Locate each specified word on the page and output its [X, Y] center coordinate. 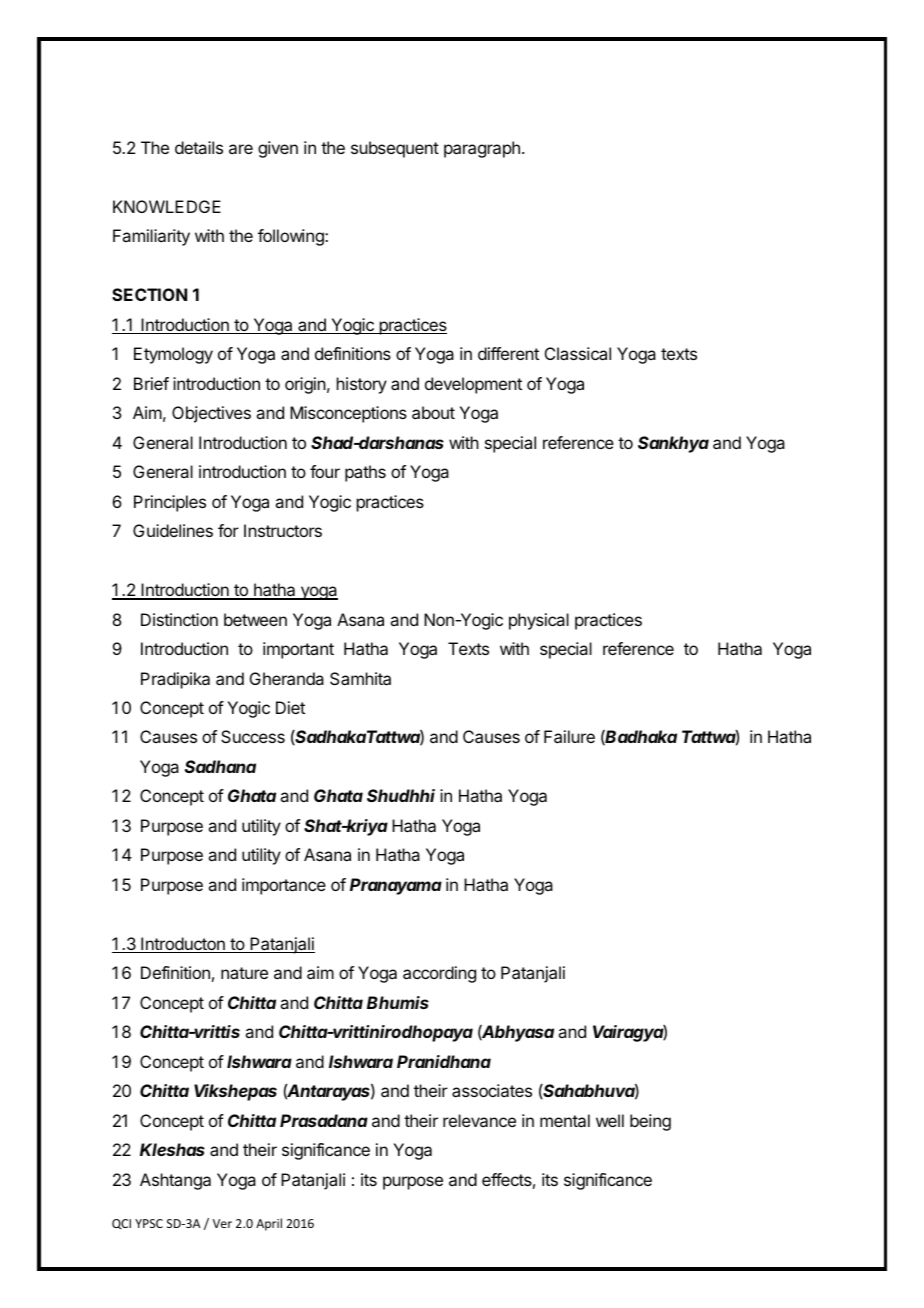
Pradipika [175, 680]
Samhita [360, 678]
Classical [578, 353]
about [433, 412]
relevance [479, 1120]
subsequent [395, 149]
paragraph [482, 149]
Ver [222, 1223]
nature [244, 973]
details [199, 147]
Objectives [211, 414]
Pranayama [396, 886]
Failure [569, 736]
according [439, 974]
